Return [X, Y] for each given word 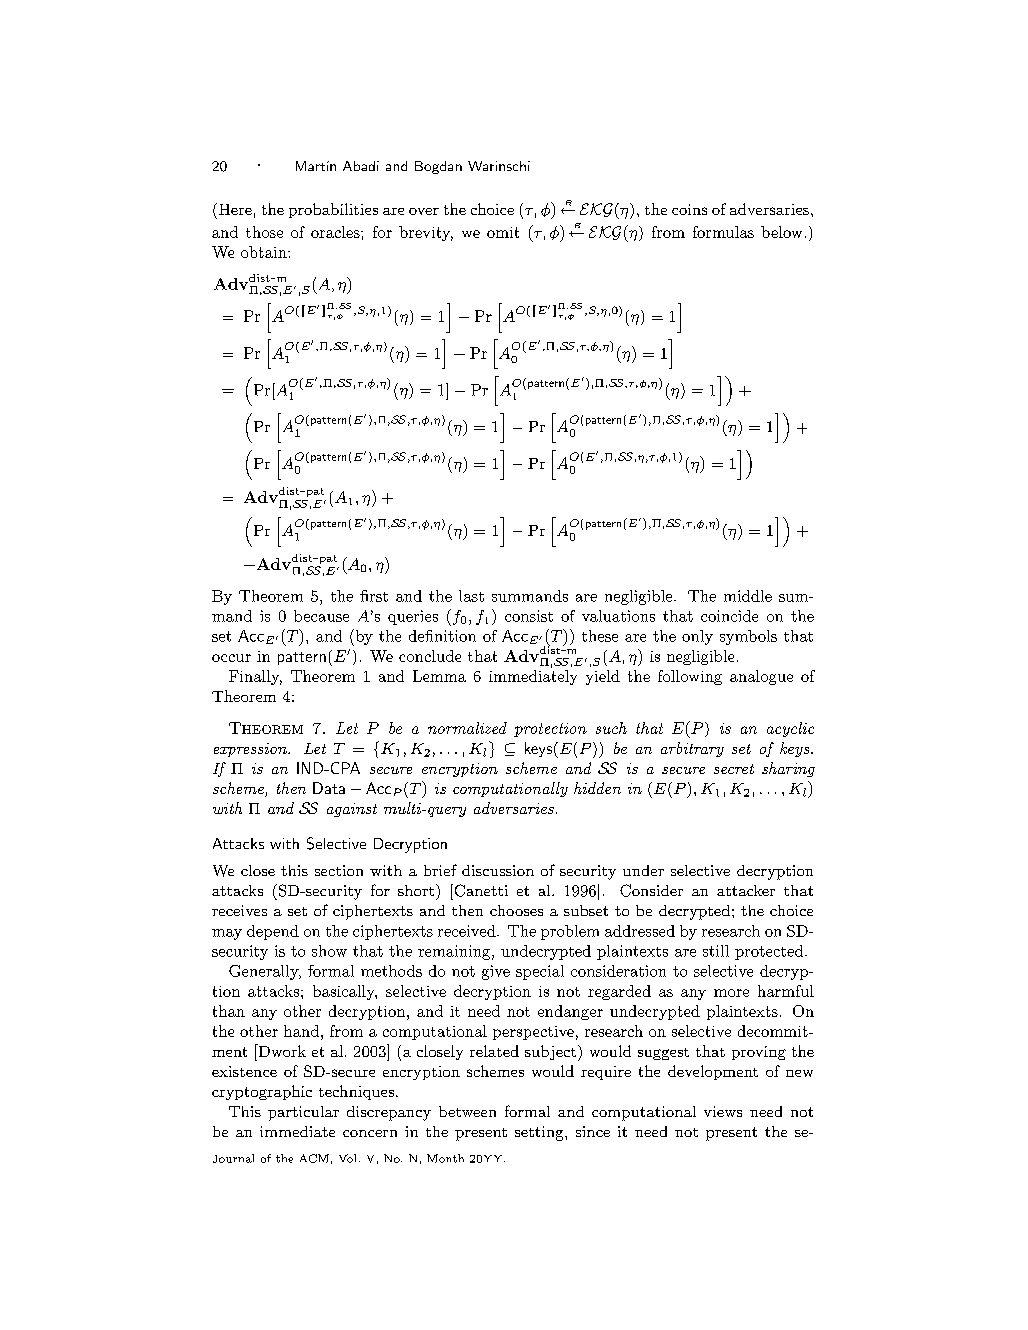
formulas [723, 232]
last [471, 596]
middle [748, 596]
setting [540, 1133]
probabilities [333, 210]
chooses [516, 910]
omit [503, 232]
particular [303, 1113]
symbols [748, 637]
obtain [265, 252]
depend [273, 932]
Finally [255, 677]
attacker [746, 890]
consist [529, 616]
